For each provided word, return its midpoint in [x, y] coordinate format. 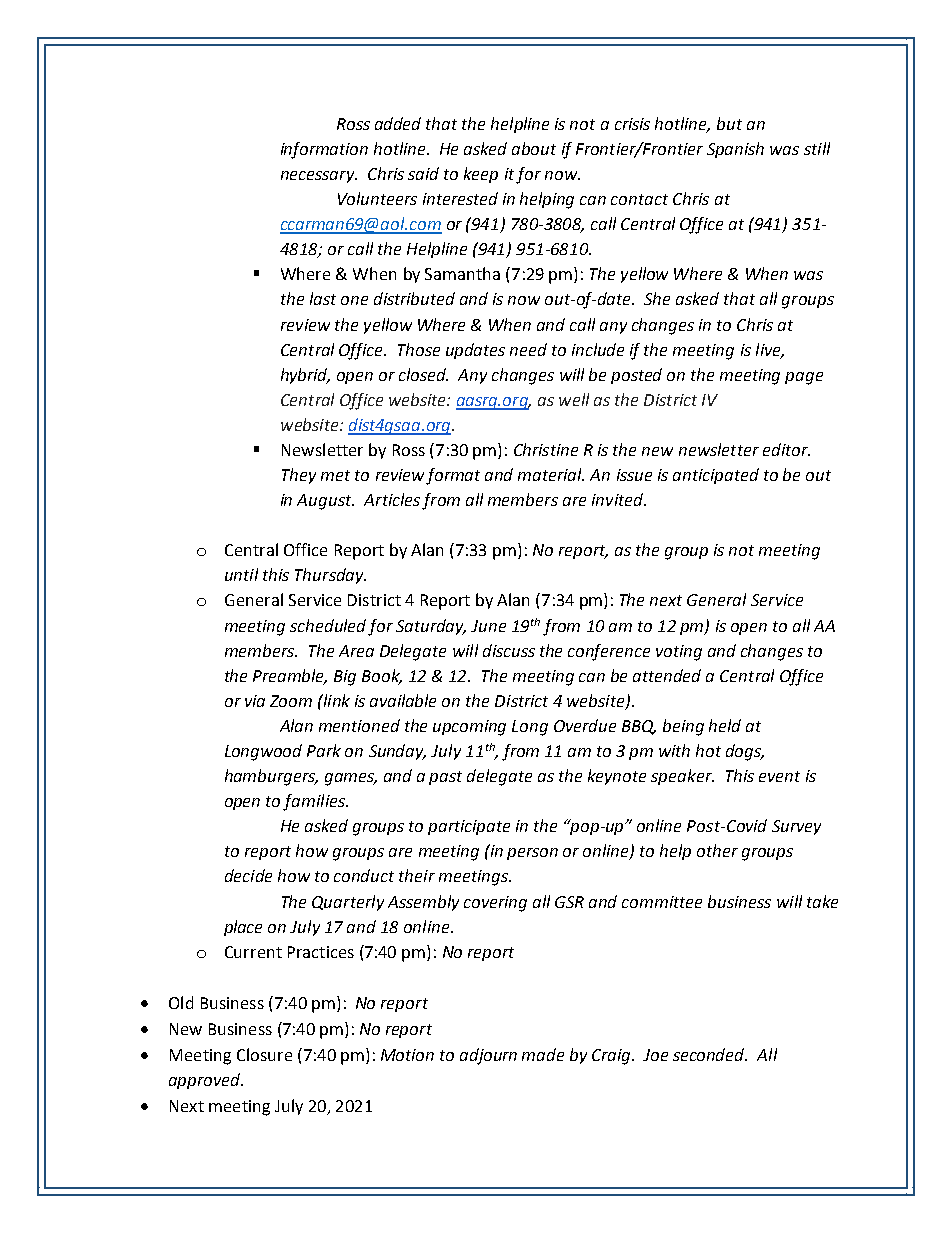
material [551, 474]
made [543, 1054]
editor [786, 449]
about [534, 148]
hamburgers [271, 777]
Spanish [735, 150]
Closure [264, 1054]
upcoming [469, 728]
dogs [745, 752]
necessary [319, 177]
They [299, 476]
